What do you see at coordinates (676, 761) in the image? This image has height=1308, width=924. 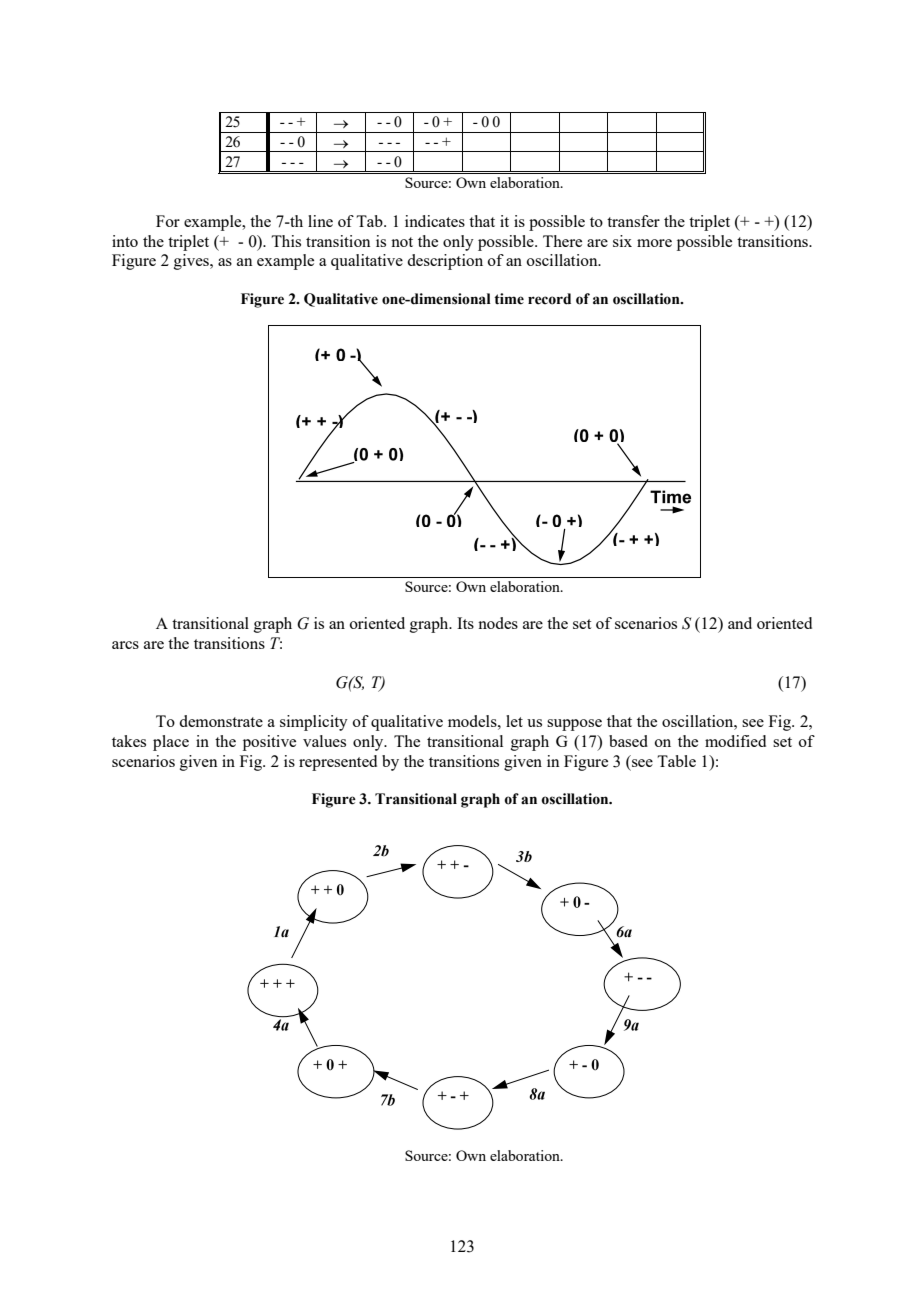 I see `Table` at bounding box center [676, 761].
